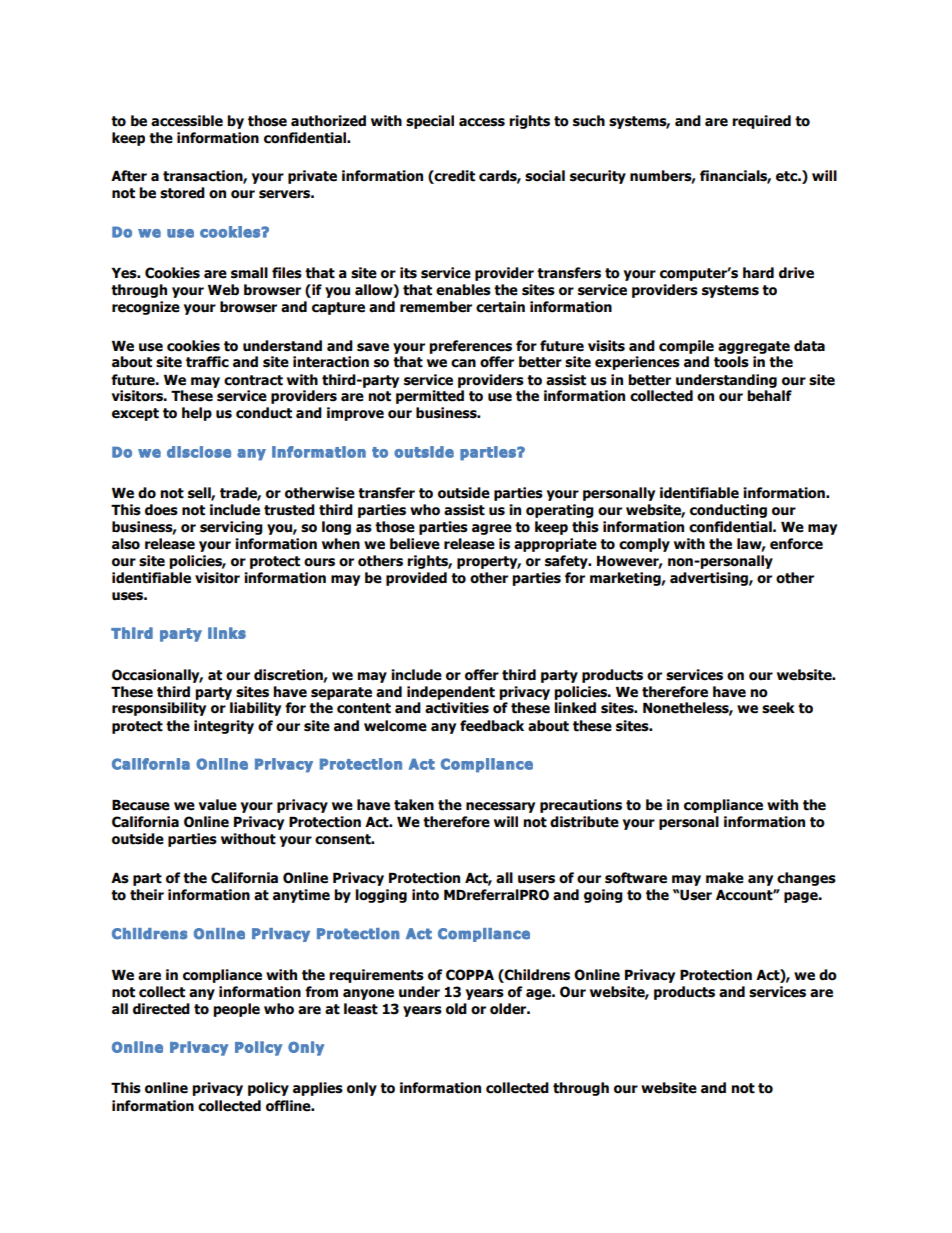 The image size is (952, 1233). Describe the element at coordinates (227, 633) in the image. I see `links` at that location.
